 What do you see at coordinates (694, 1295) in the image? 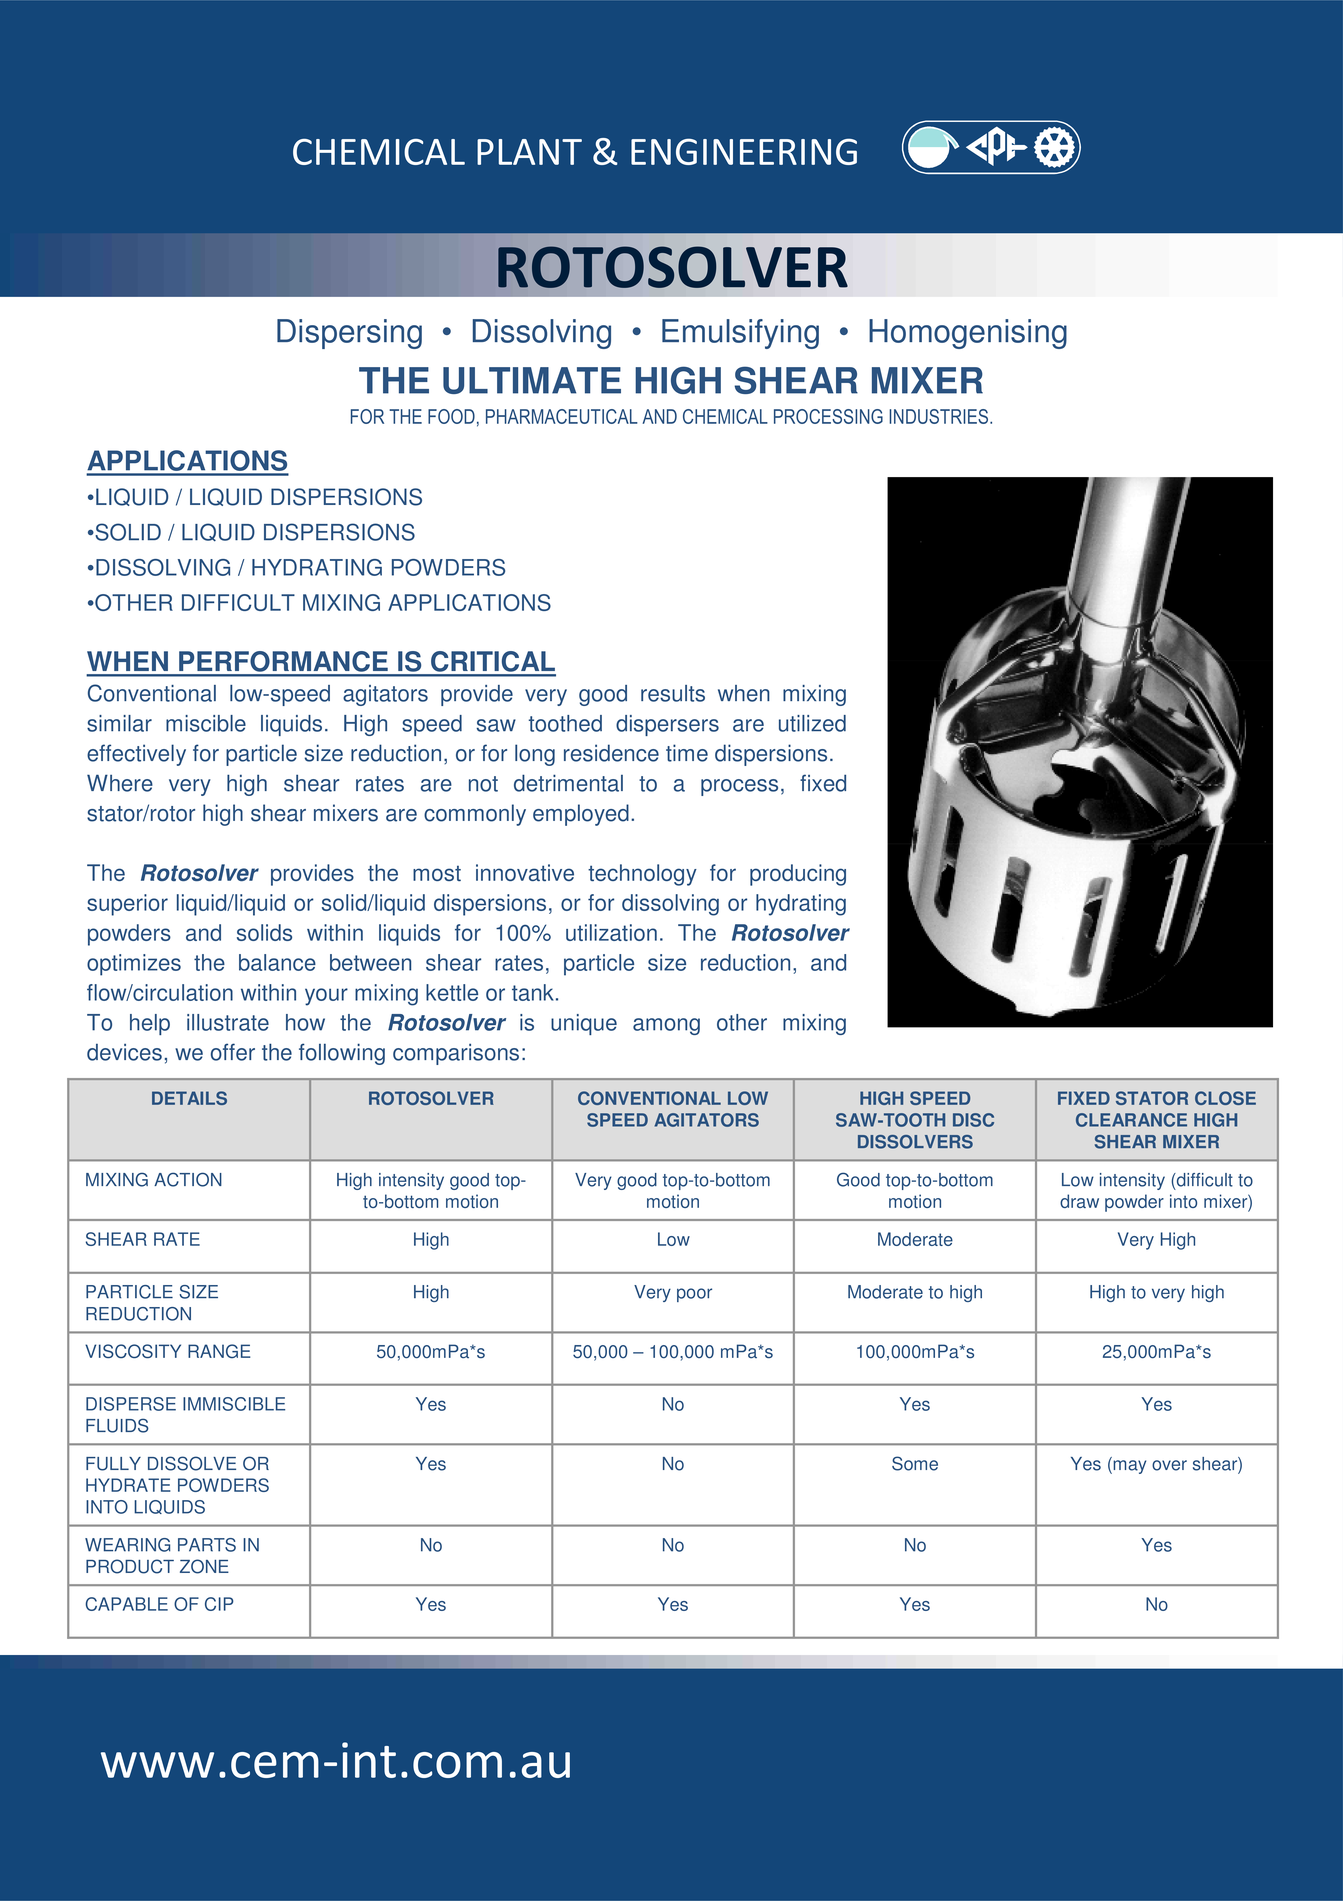
I see `poor` at bounding box center [694, 1295].
